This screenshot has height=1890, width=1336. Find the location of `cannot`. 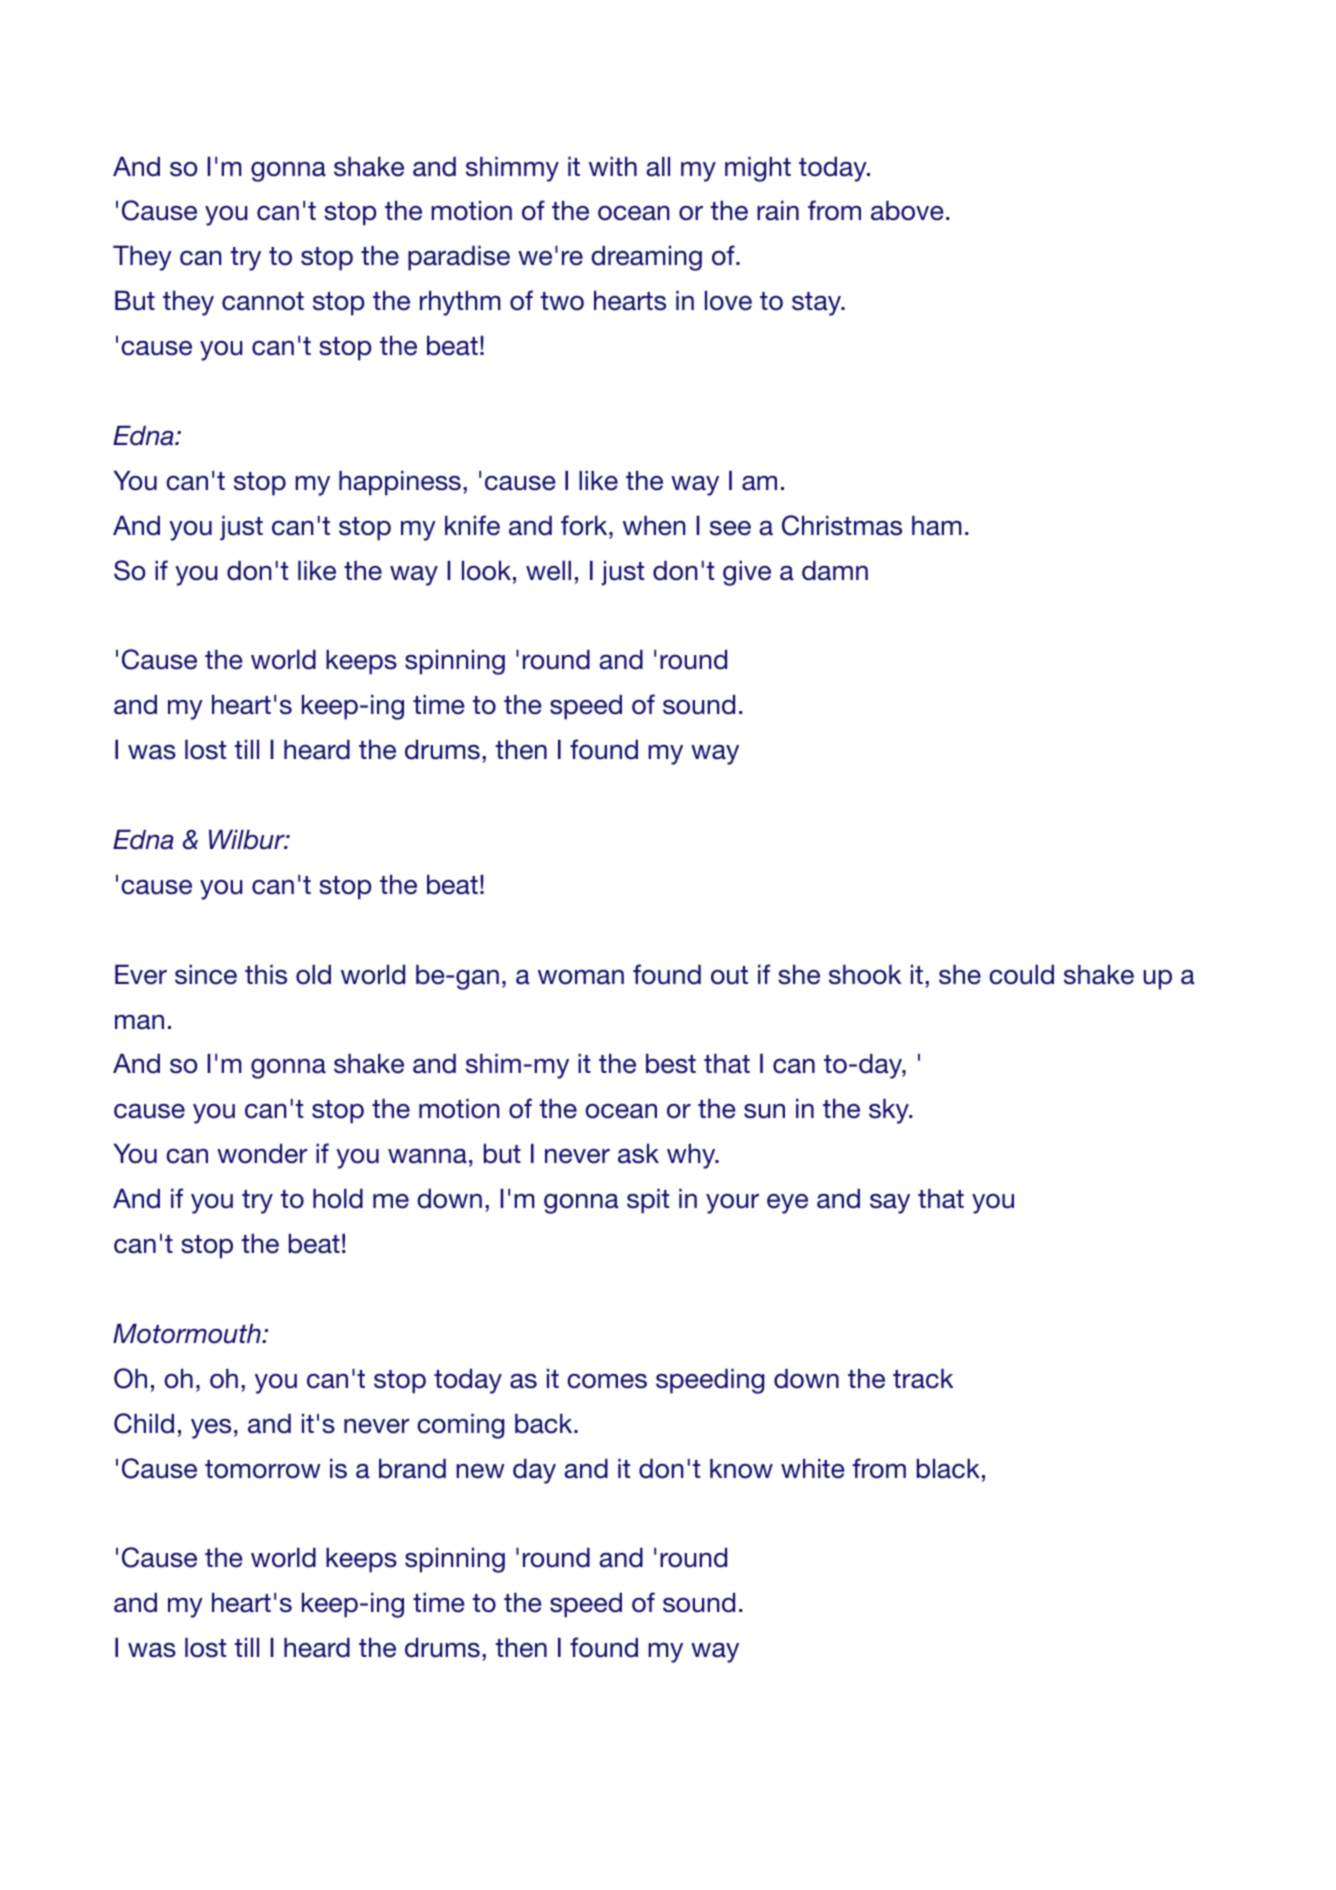

cannot is located at coordinates (263, 301).
